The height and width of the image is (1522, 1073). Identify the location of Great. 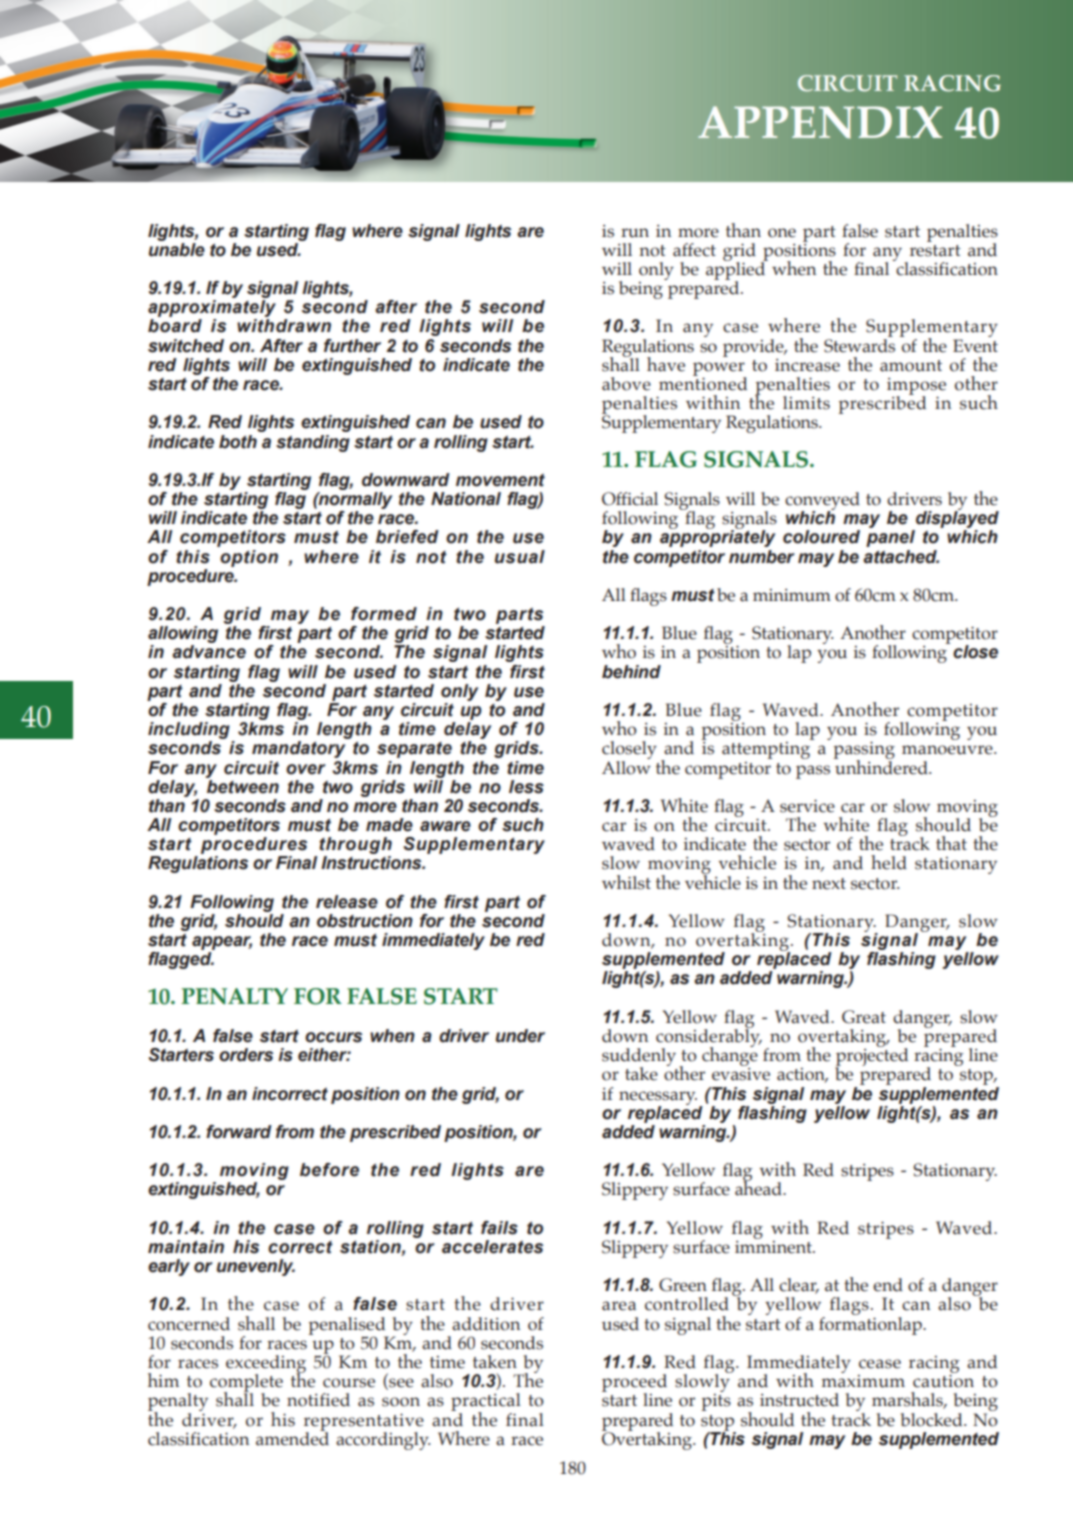
(864, 1017).
